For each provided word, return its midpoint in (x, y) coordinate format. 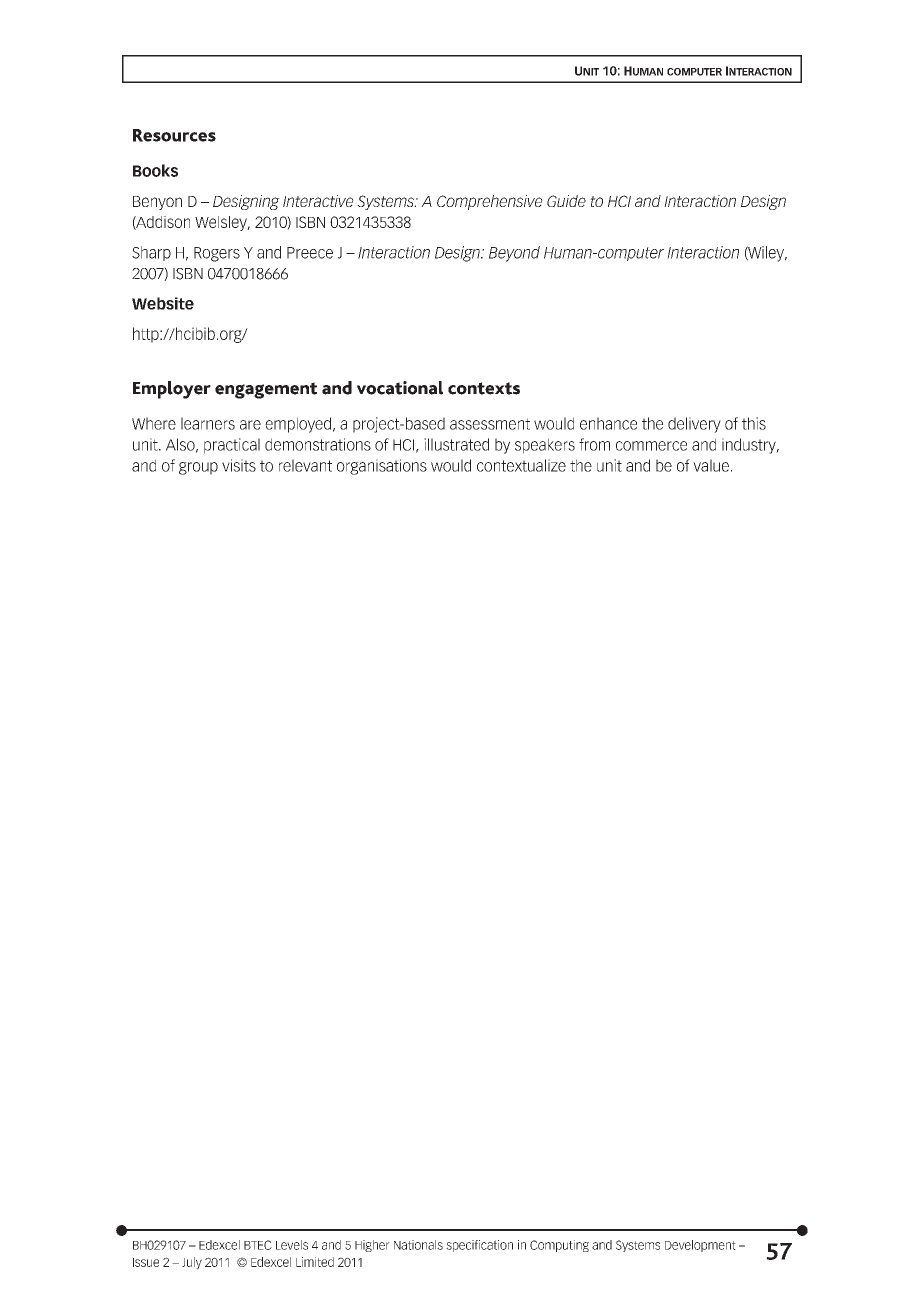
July (192, 1263)
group (198, 468)
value (711, 465)
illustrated (456, 444)
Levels (292, 1245)
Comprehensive (490, 202)
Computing (559, 1246)
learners (208, 423)
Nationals (418, 1245)
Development (700, 1246)
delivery (694, 425)
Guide (566, 201)
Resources (174, 135)
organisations (382, 467)
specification (479, 1246)
